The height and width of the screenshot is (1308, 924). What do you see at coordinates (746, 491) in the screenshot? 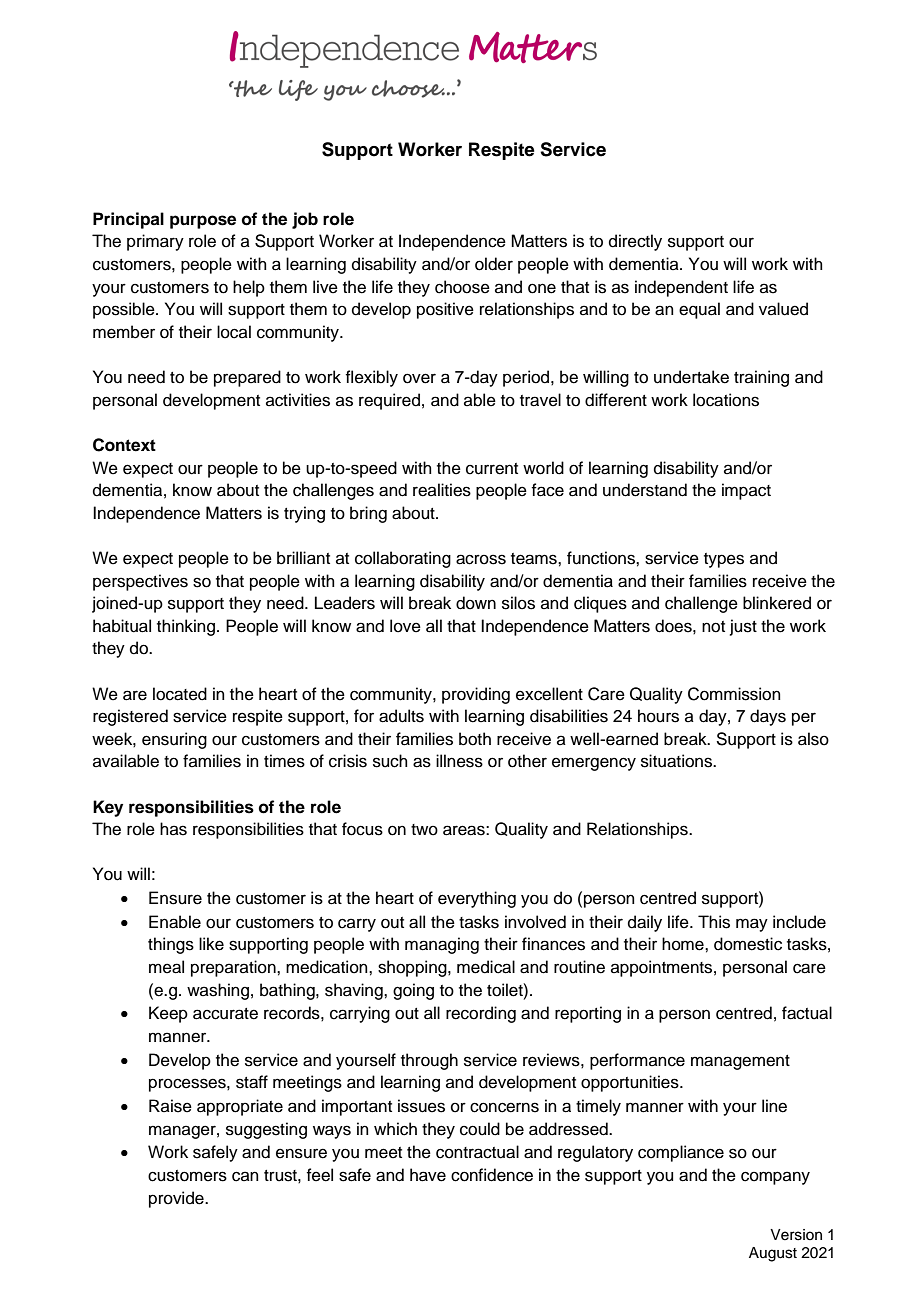
I see `impact` at bounding box center [746, 491].
